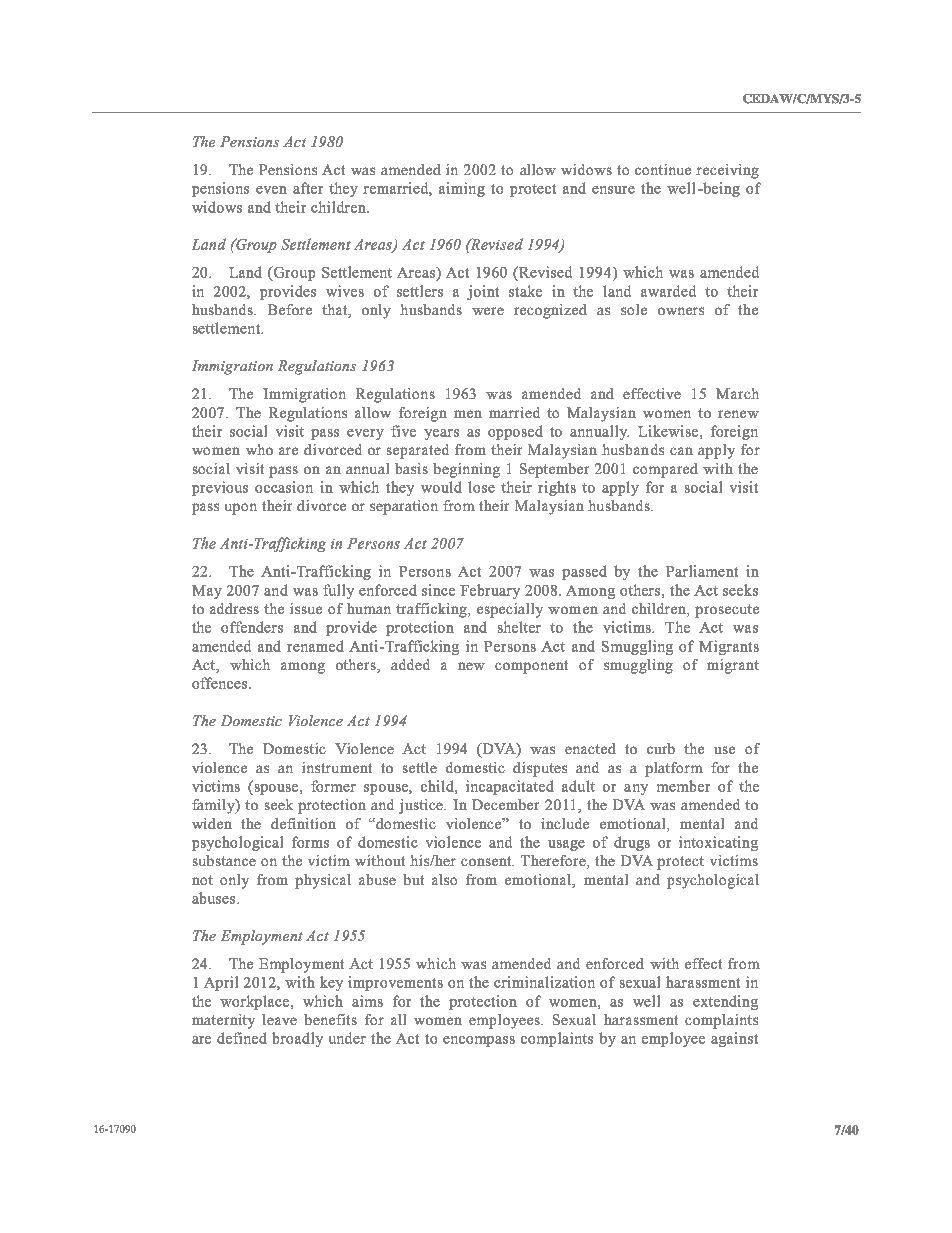  What do you see at coordinates (279, 1019) in the document?
I see `leave` at bounding box center [279, 1019].
